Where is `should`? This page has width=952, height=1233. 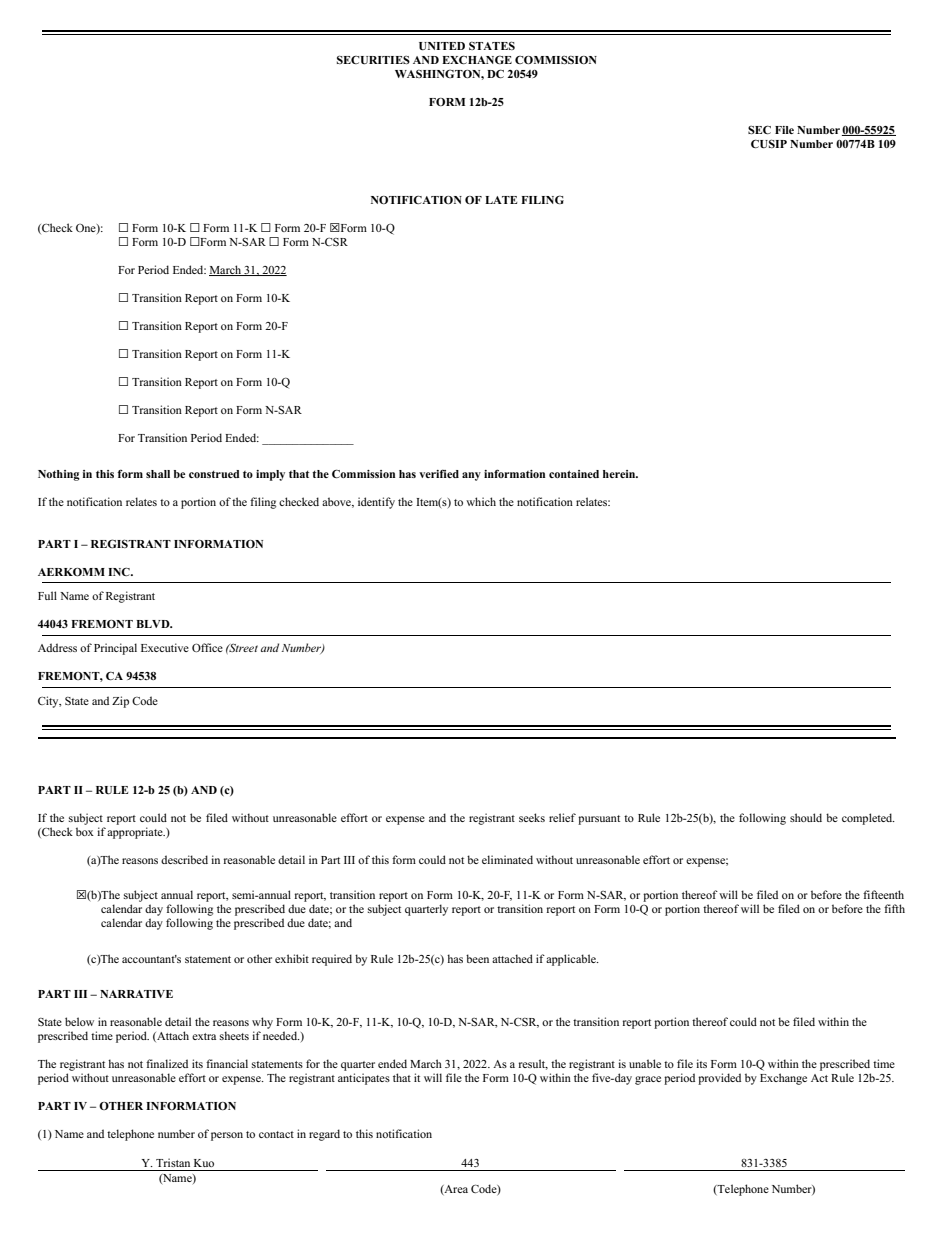
should is located at coordinates (806, 817).
